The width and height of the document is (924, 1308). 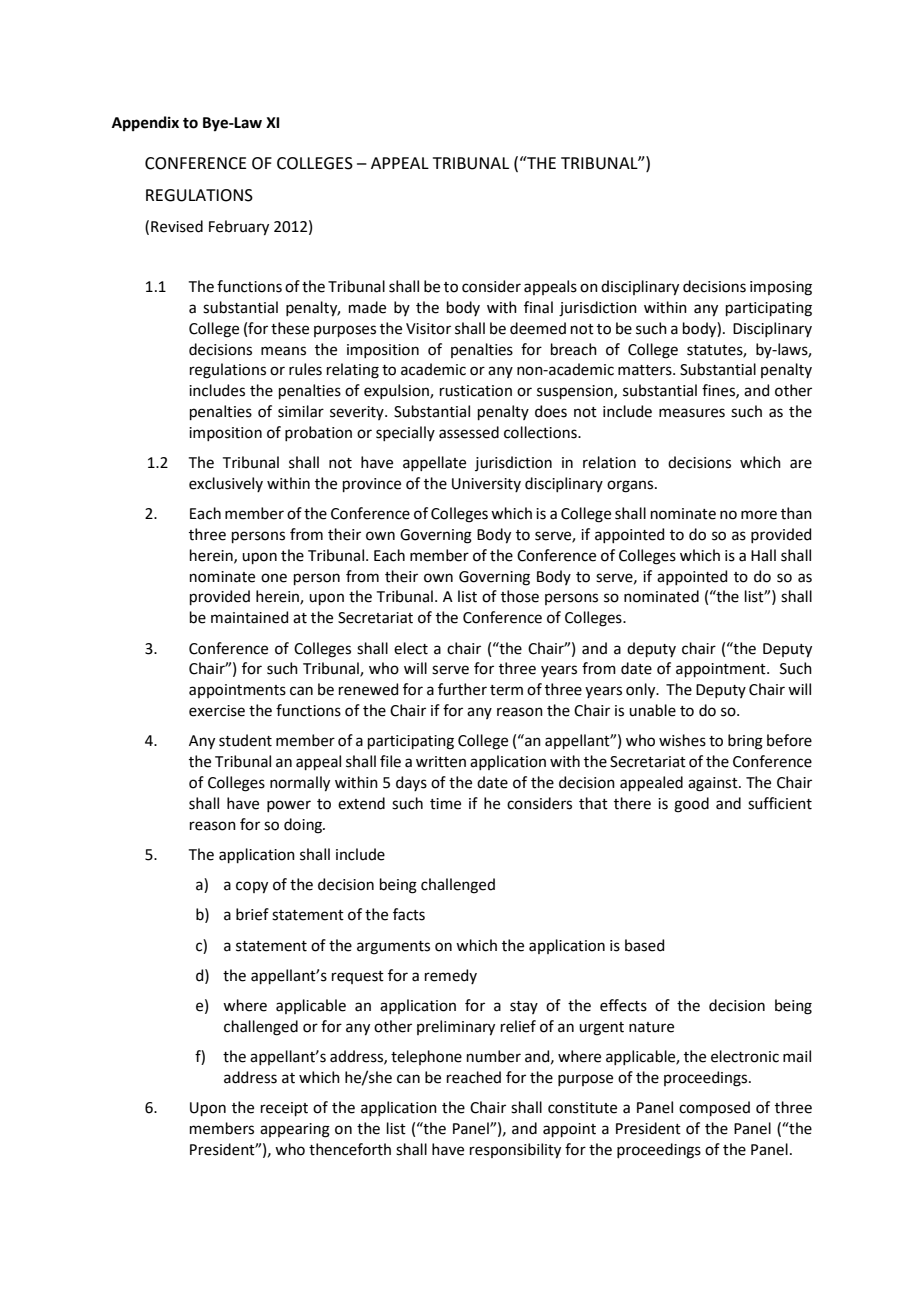 I want to click on further, so click(x=462, y=689).
